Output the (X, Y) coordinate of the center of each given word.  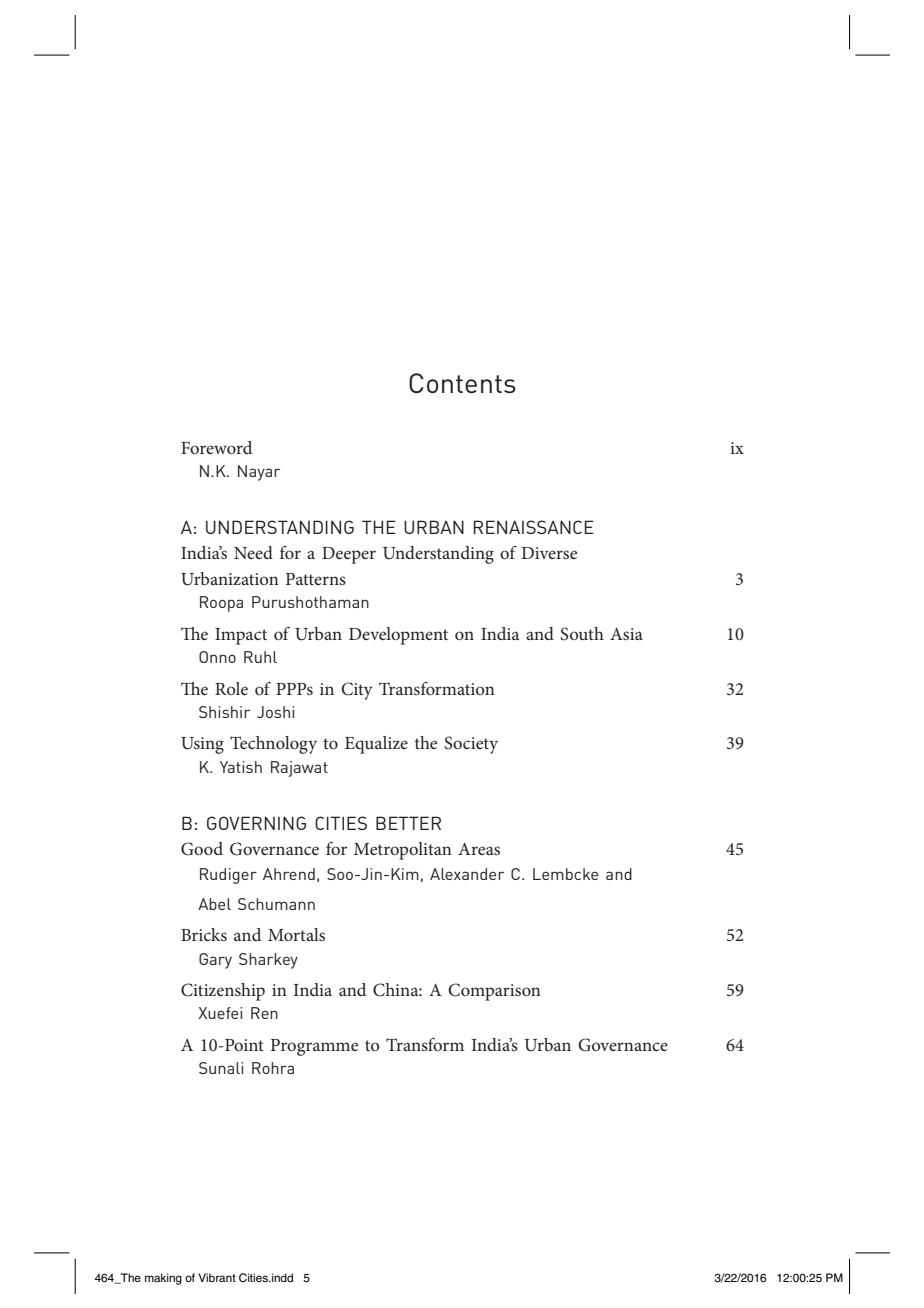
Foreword (216, 447)
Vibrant (217, 1277)
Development (398, 636)
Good (202, 849)
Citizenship (223, 992)
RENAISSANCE (534, 527)
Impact (241, 636)
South (582, 634)
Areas (479, 849)
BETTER (408, 823)
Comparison (494, 992)
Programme (314, 1047)
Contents (462, 383)
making (163, 1279)
